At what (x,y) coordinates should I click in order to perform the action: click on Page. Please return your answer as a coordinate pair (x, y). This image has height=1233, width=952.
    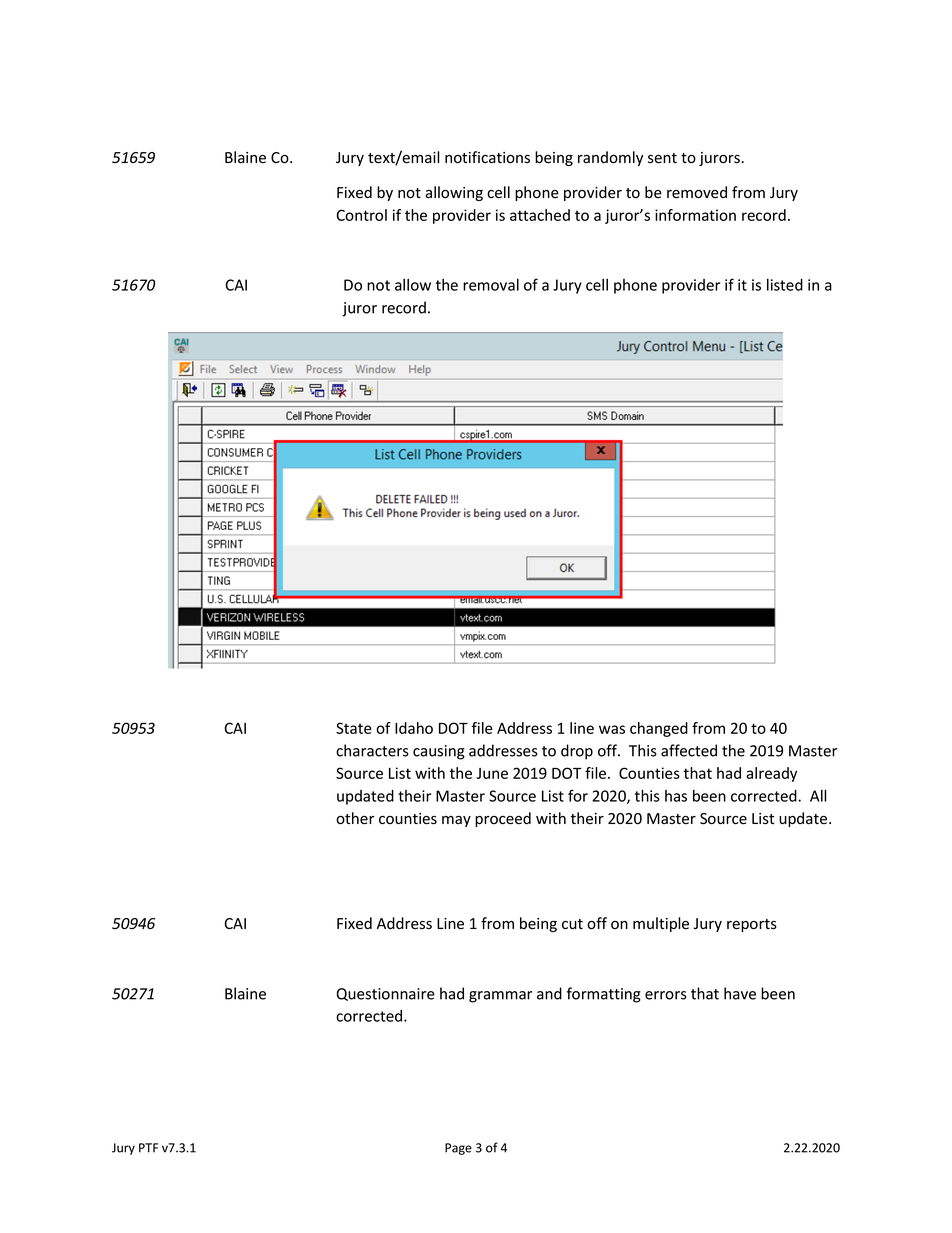
    Looking at the image, I should click on (458, 1149).
